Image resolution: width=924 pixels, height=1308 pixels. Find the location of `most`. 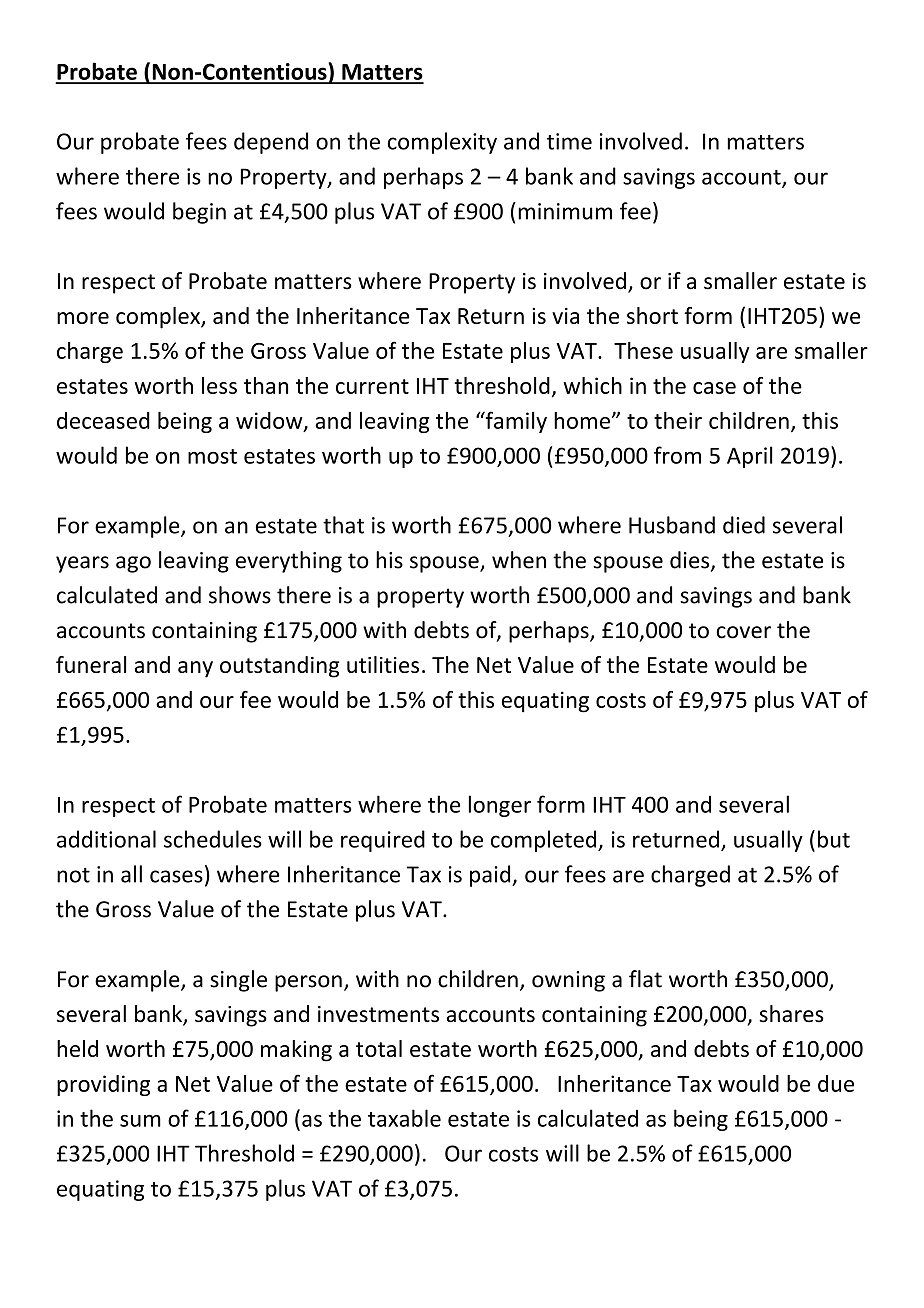

most is located at coordinates (212, 456).
